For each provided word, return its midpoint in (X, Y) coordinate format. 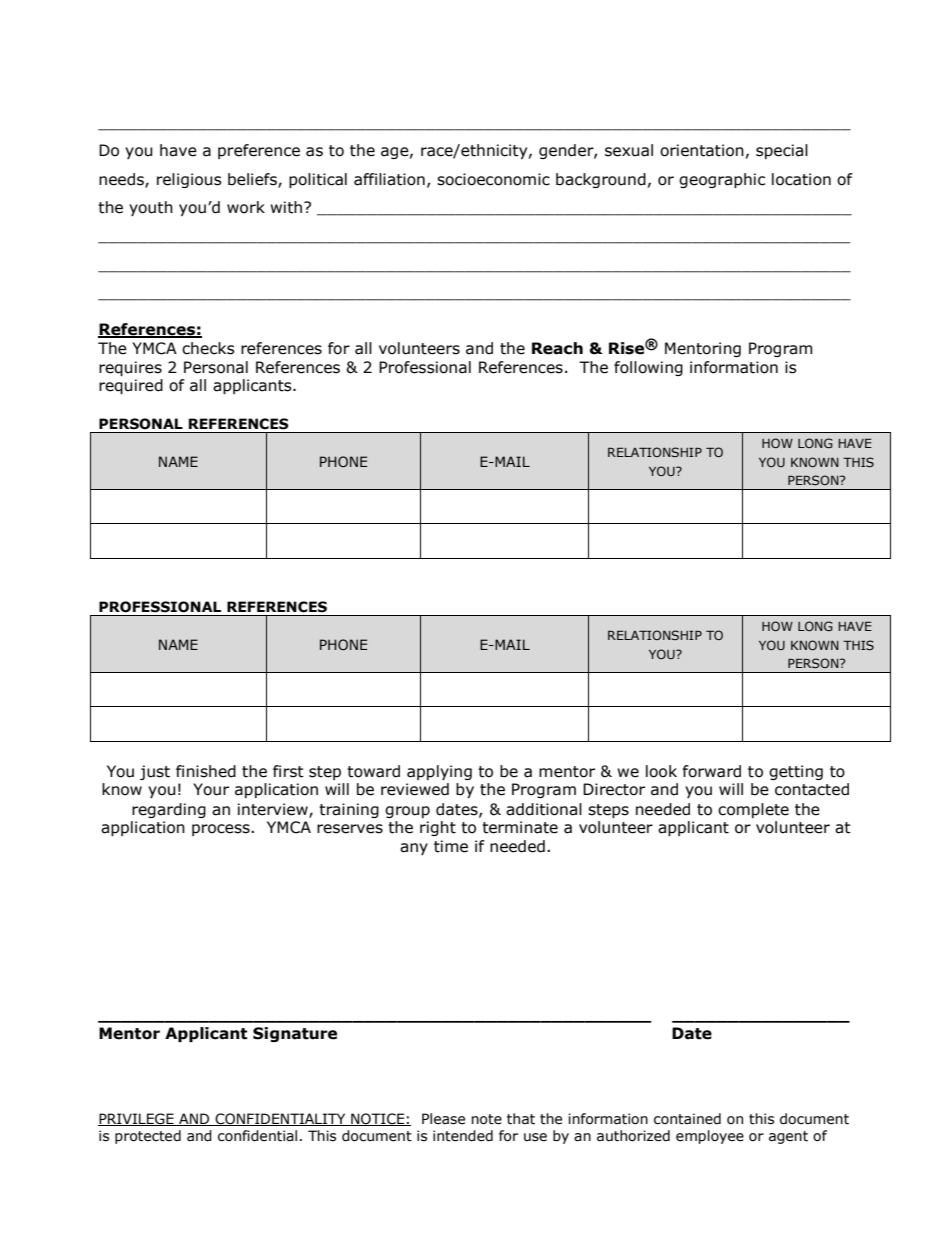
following (648, 368)
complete (753, 810)
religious (189, 180)
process (222, 830)
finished (206, 771)
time (451, 846)
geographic (722, 180)
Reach (557, 348)
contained (687, 1119)
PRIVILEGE (137, 1119)
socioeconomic (493, 179)
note (486, 1119)
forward (712, 771)
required (131, 386)
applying (439, 772)
